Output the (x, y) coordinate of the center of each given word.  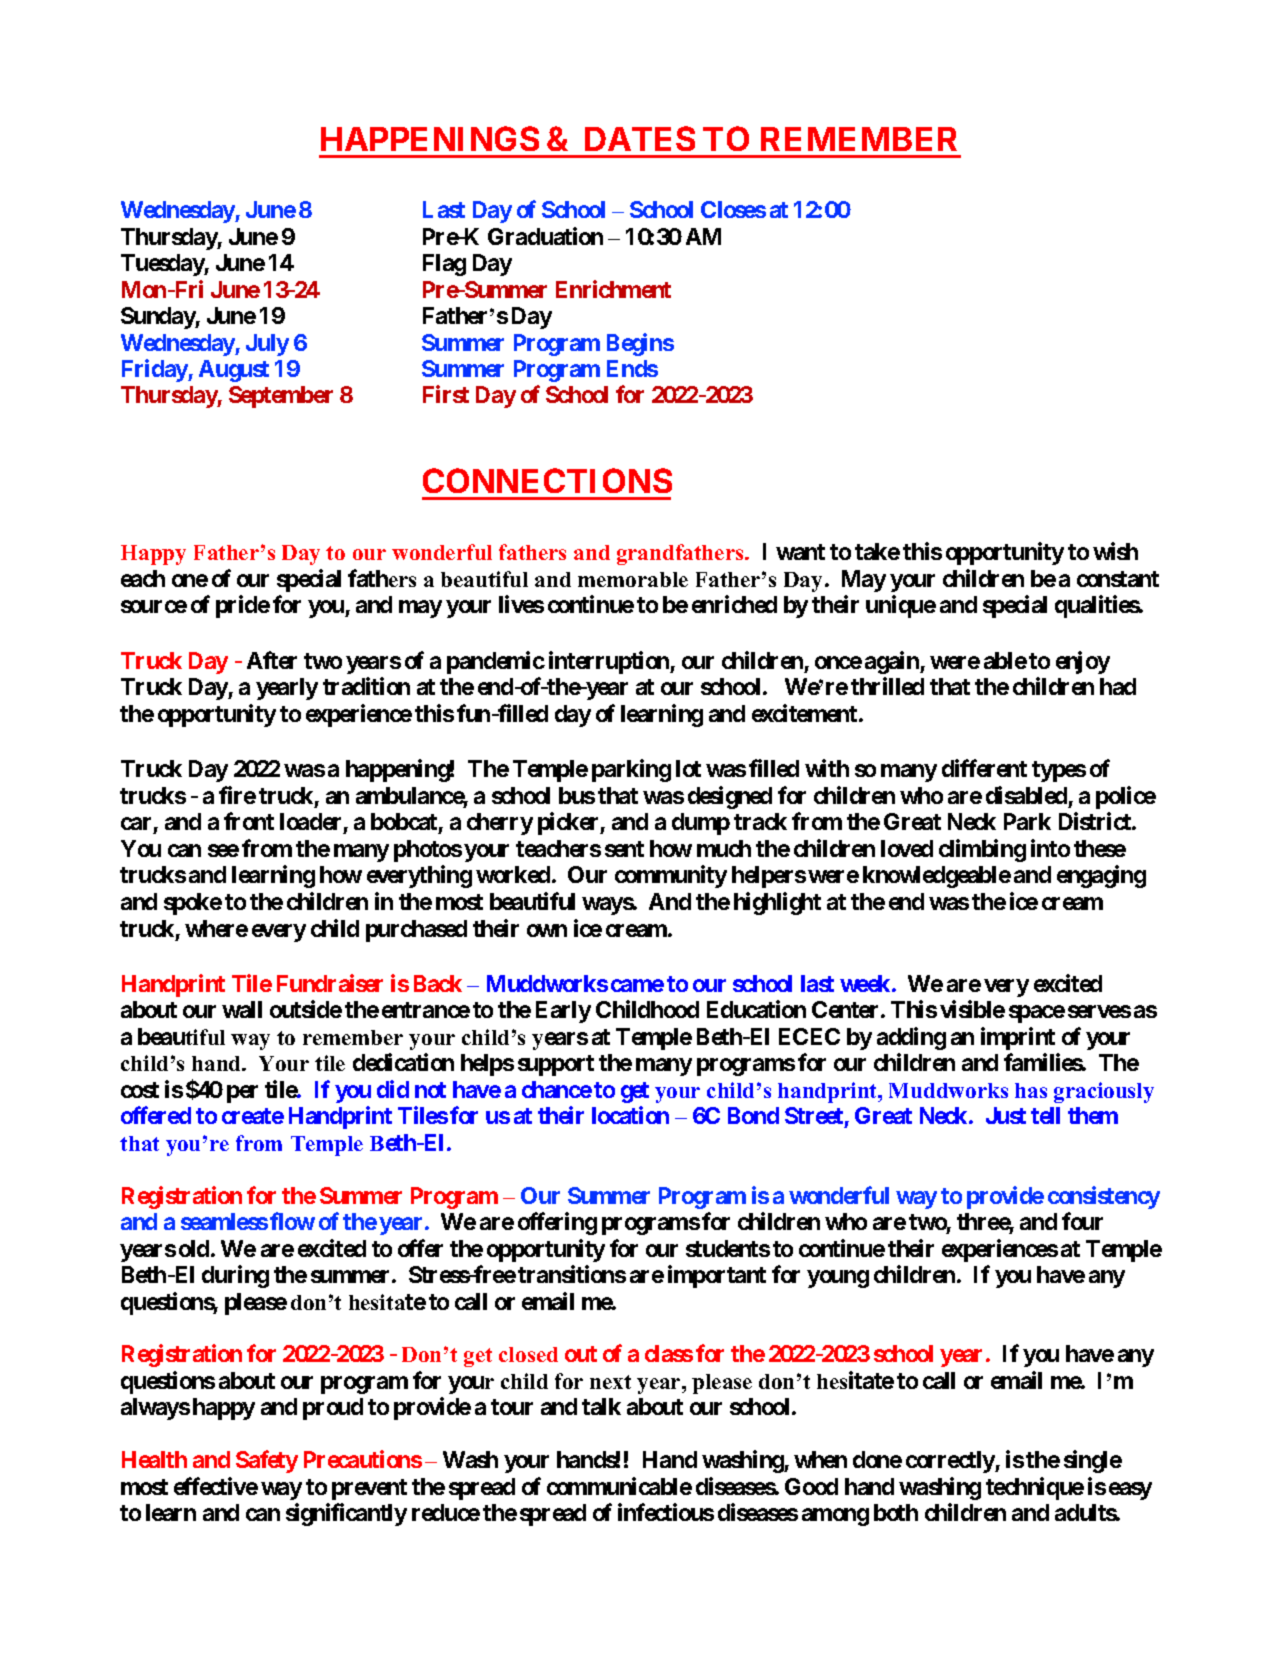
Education (756, 1009)
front (249, 821)
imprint (1018, 1038)
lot (688, 768)
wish (1115, 551)
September (281, 397)
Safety (267, 1461)
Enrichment (613, 289)
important (717, 1276)
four (1082, 1221)
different (984, 768)
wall (242, 1009)
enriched (734, 604)
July (267, 345)
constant (1118, 579)
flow (292, 1221)
